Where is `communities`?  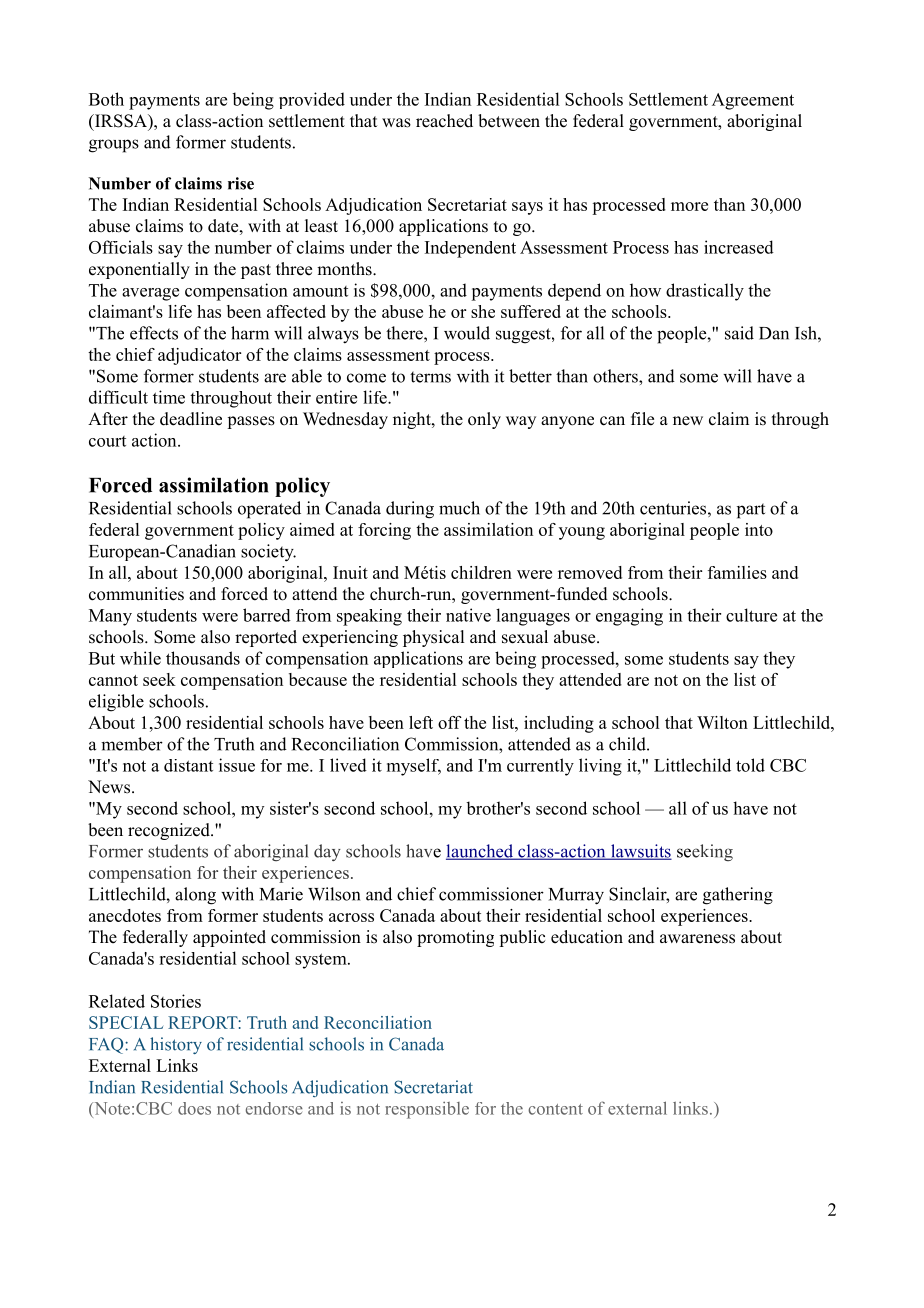 communities is located at coordinates (136, 594).
